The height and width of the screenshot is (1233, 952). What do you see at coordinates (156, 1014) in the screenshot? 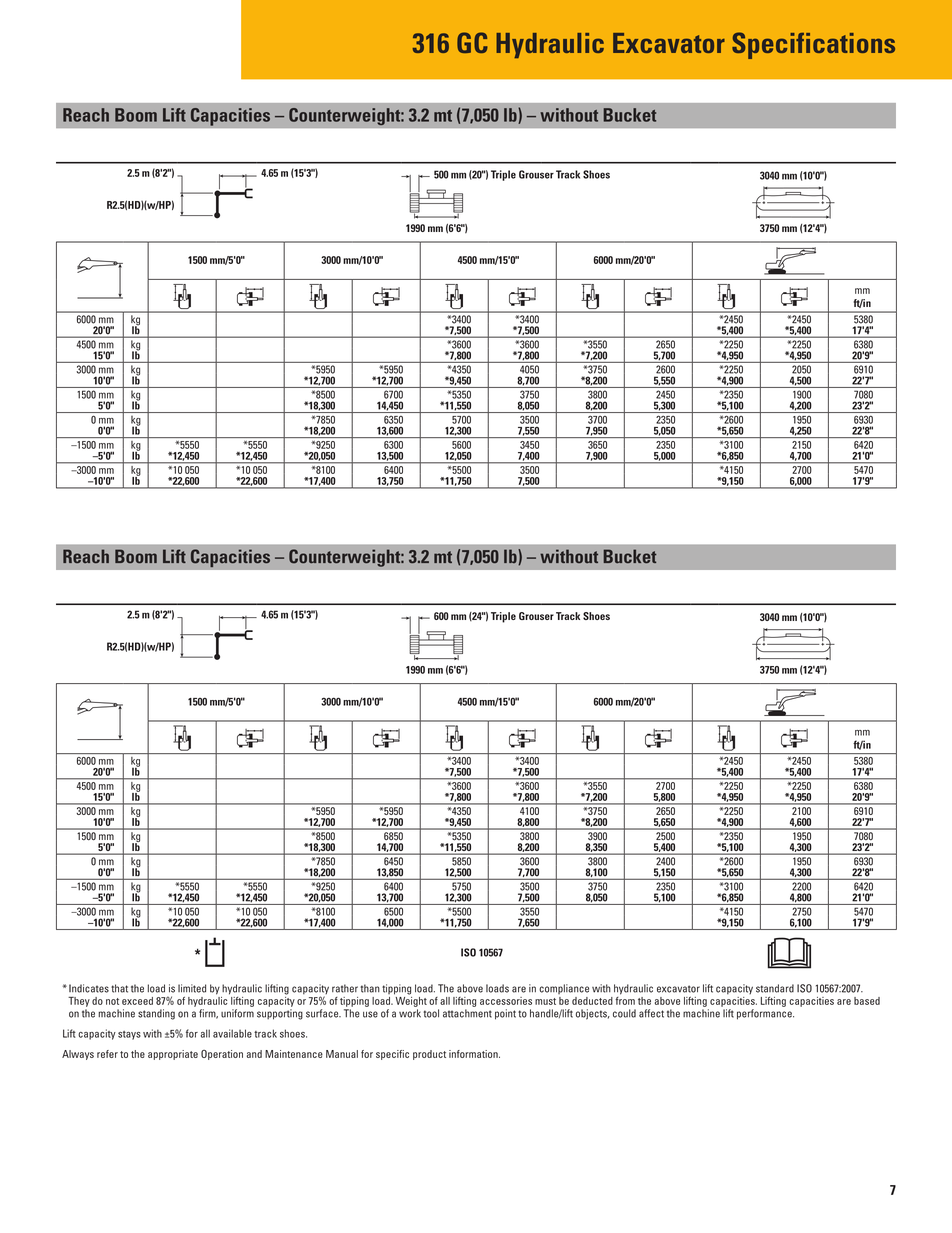
I see `standing` at bounding box center [156, 1014].
